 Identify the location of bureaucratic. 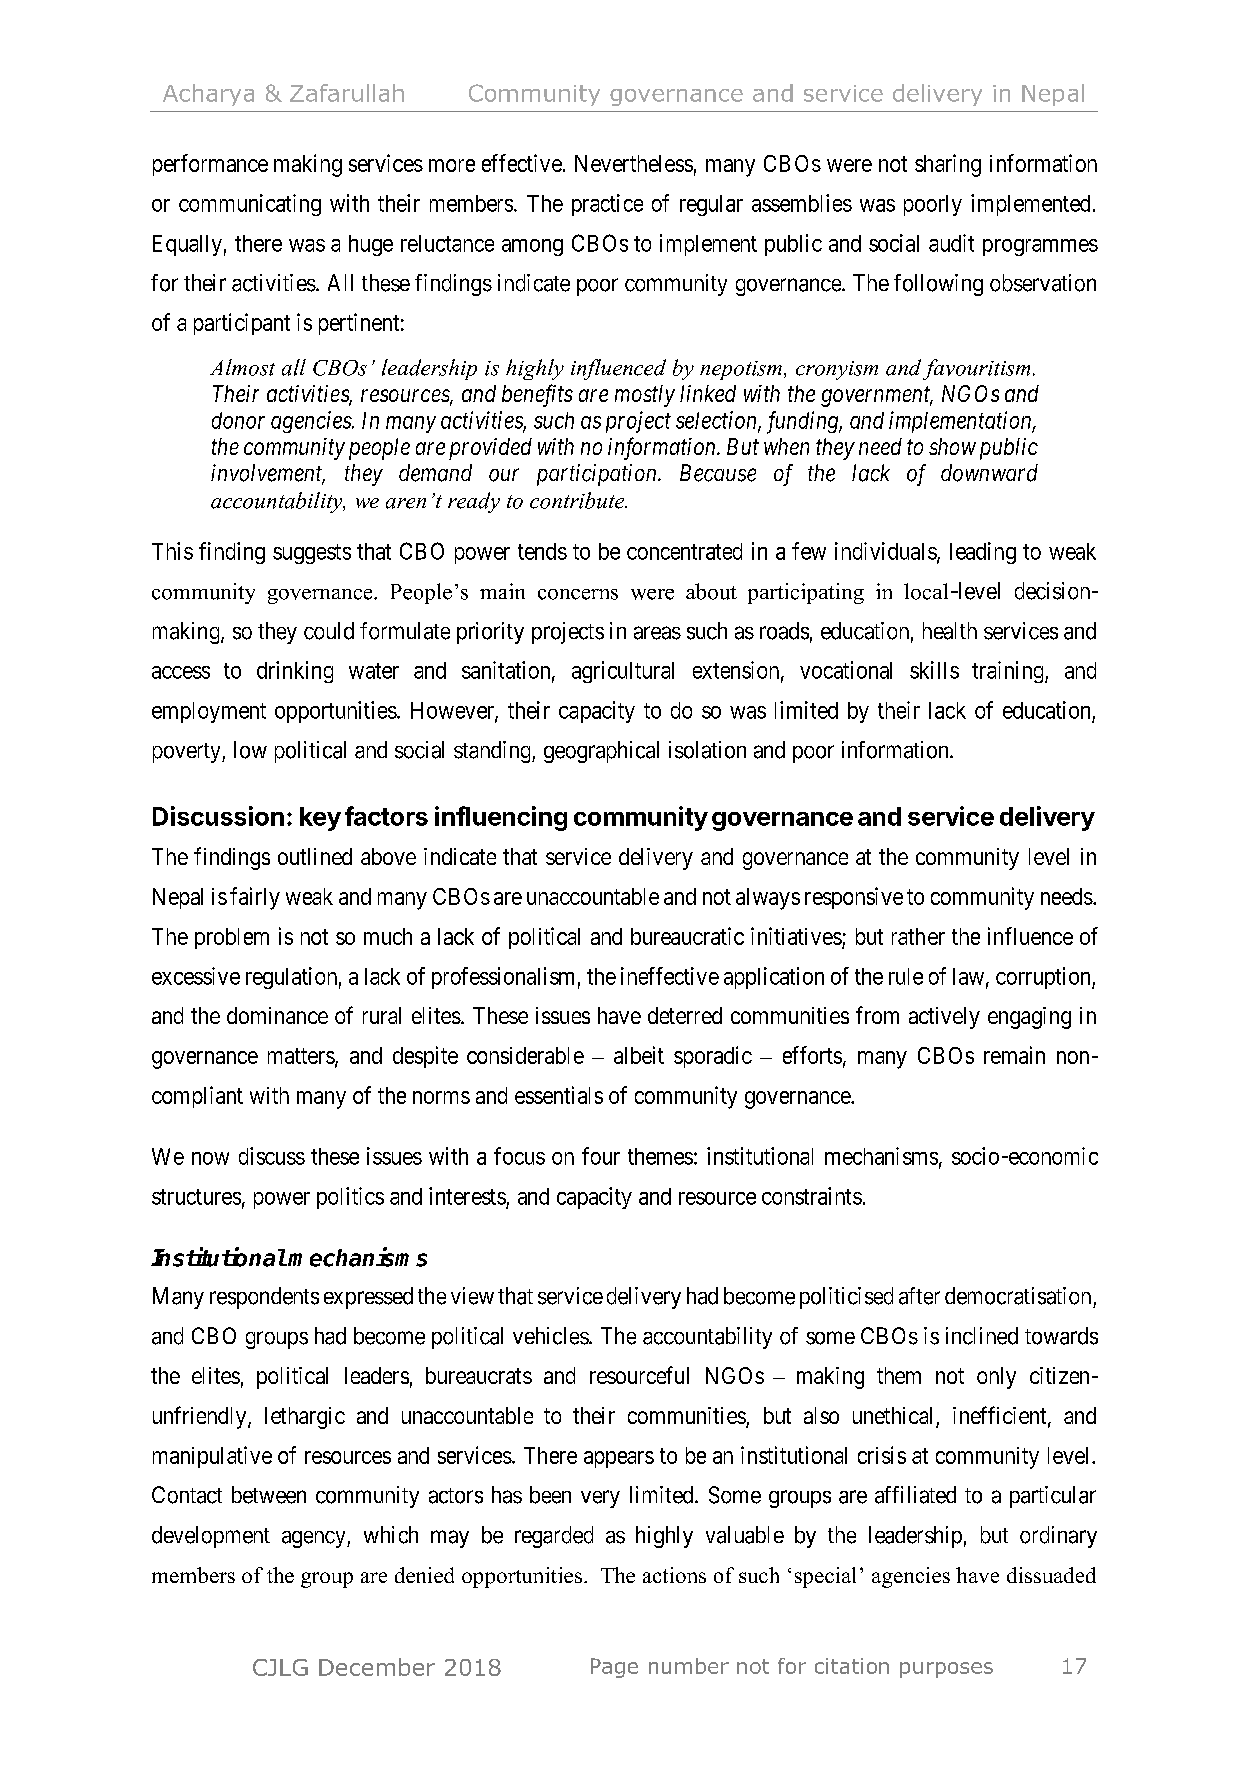
(687, 936).
